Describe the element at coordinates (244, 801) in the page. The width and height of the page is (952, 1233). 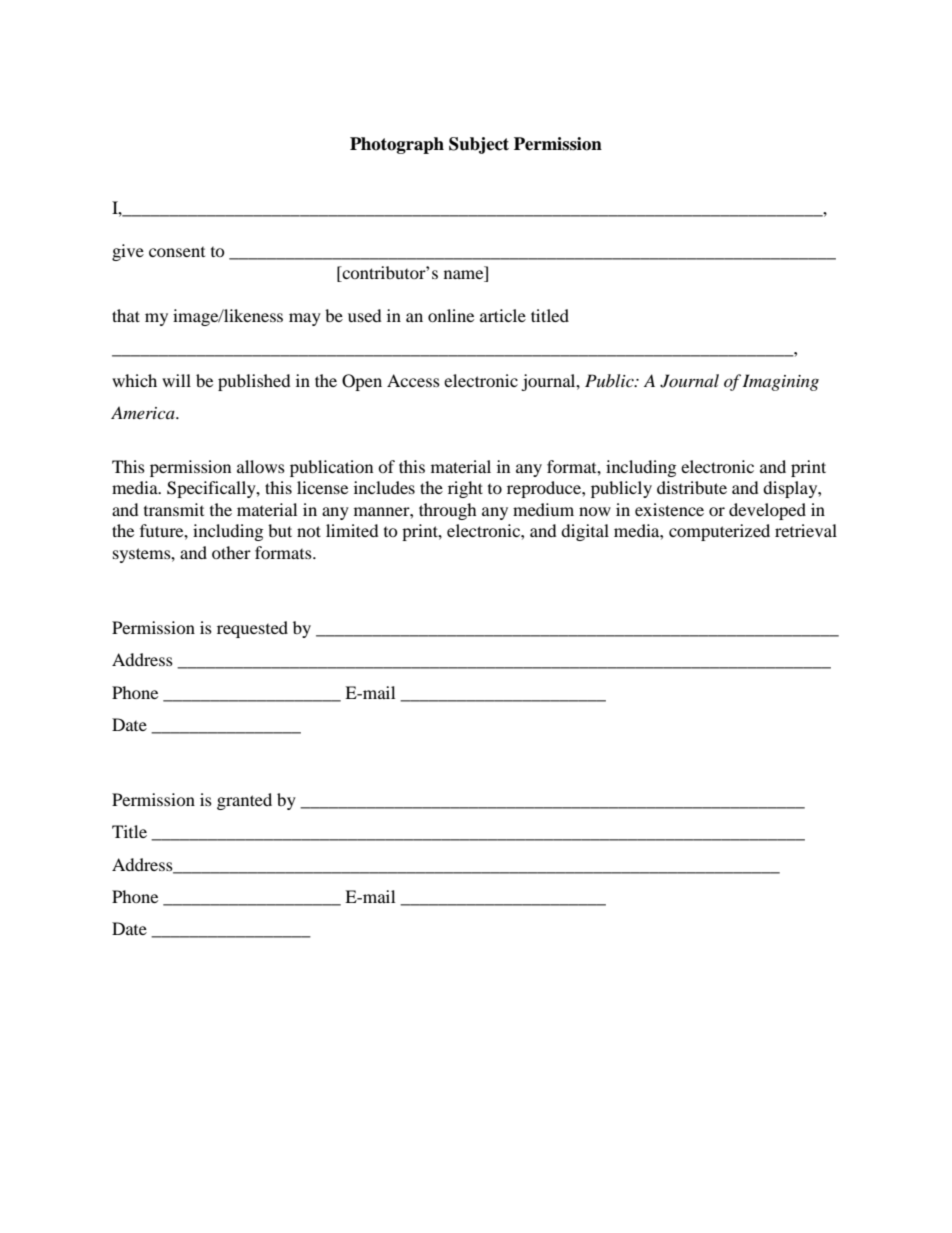
I see `granted` at that location.
